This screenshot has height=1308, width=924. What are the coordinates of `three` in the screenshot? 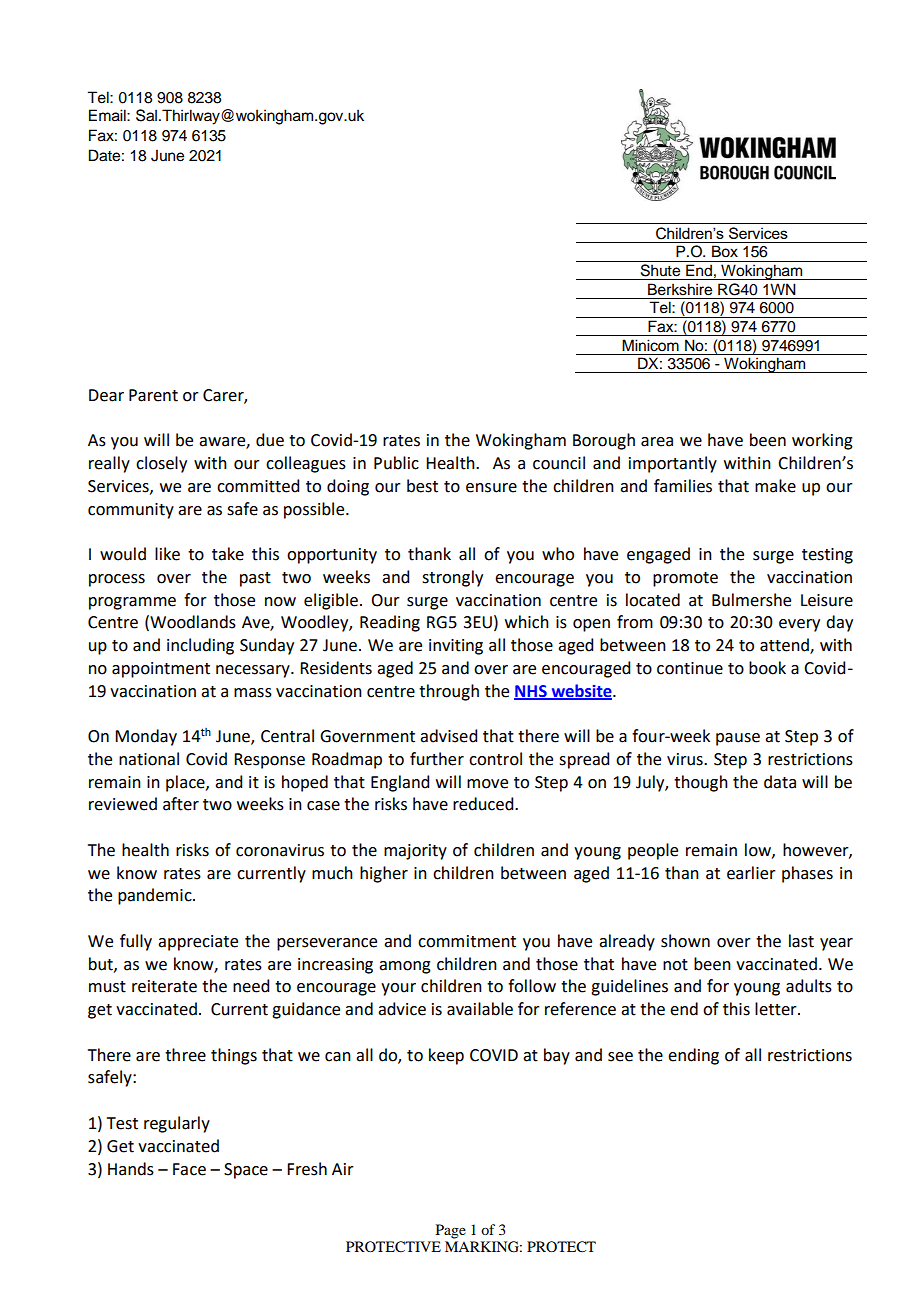 It's located at (185, 1055).
